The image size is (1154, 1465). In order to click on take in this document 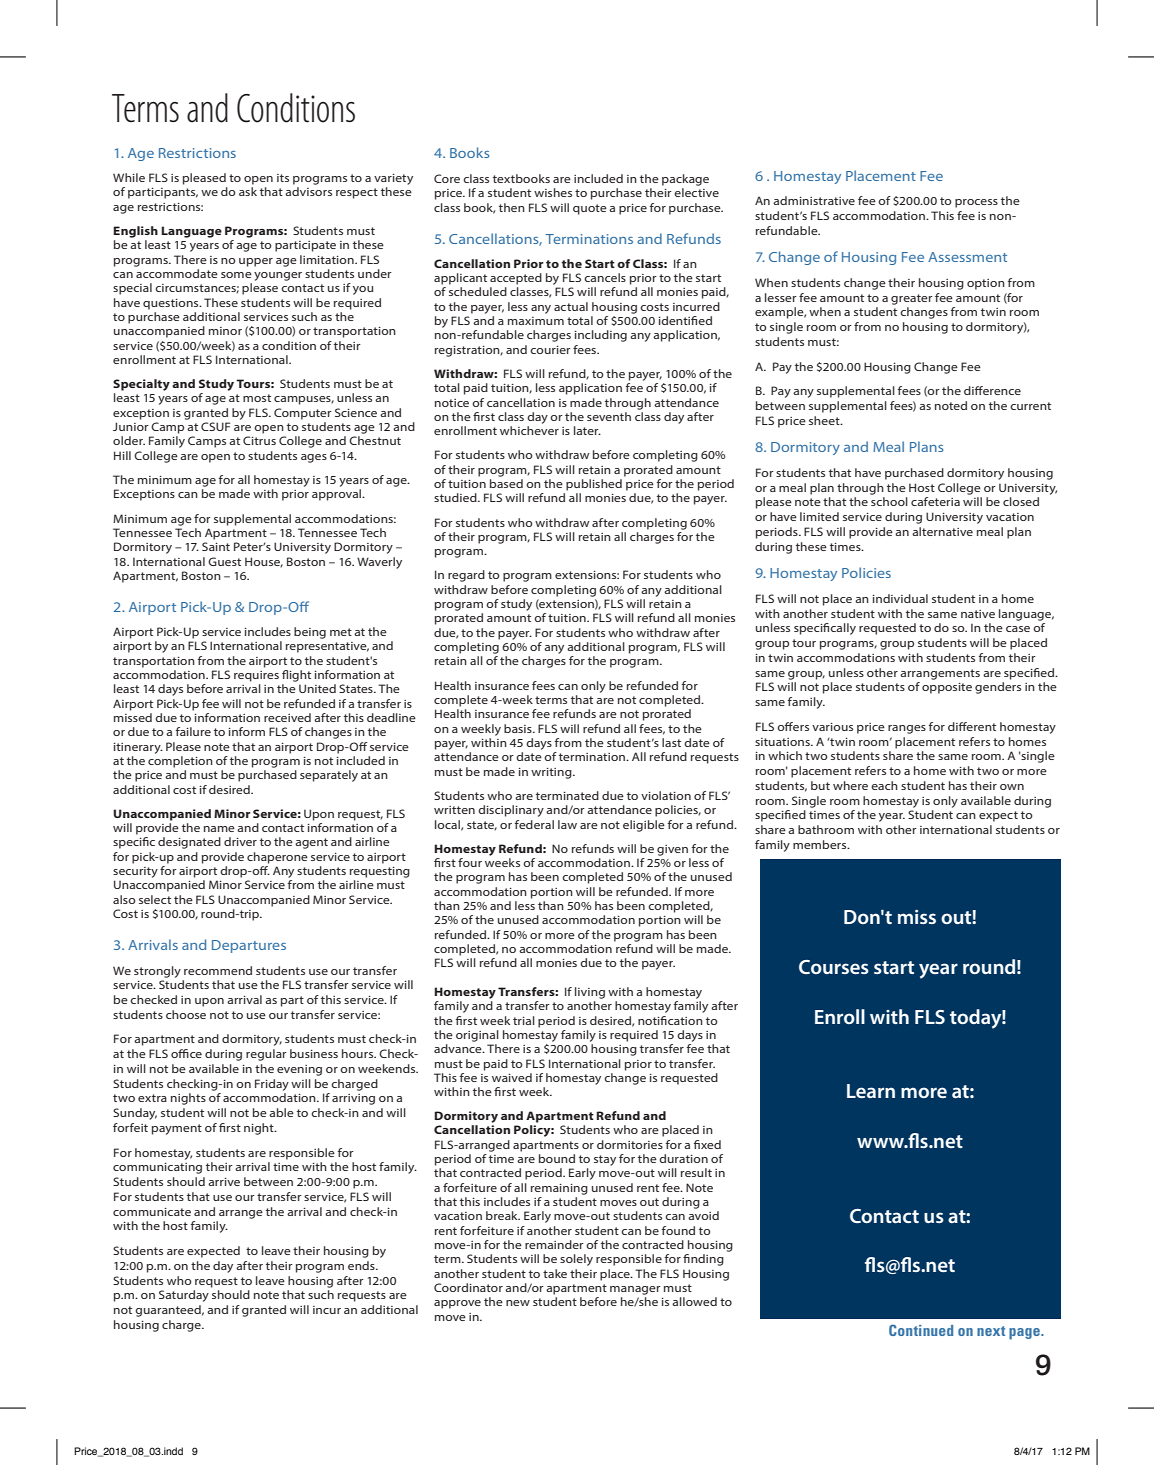, I will do `click(555, 1273)`.
